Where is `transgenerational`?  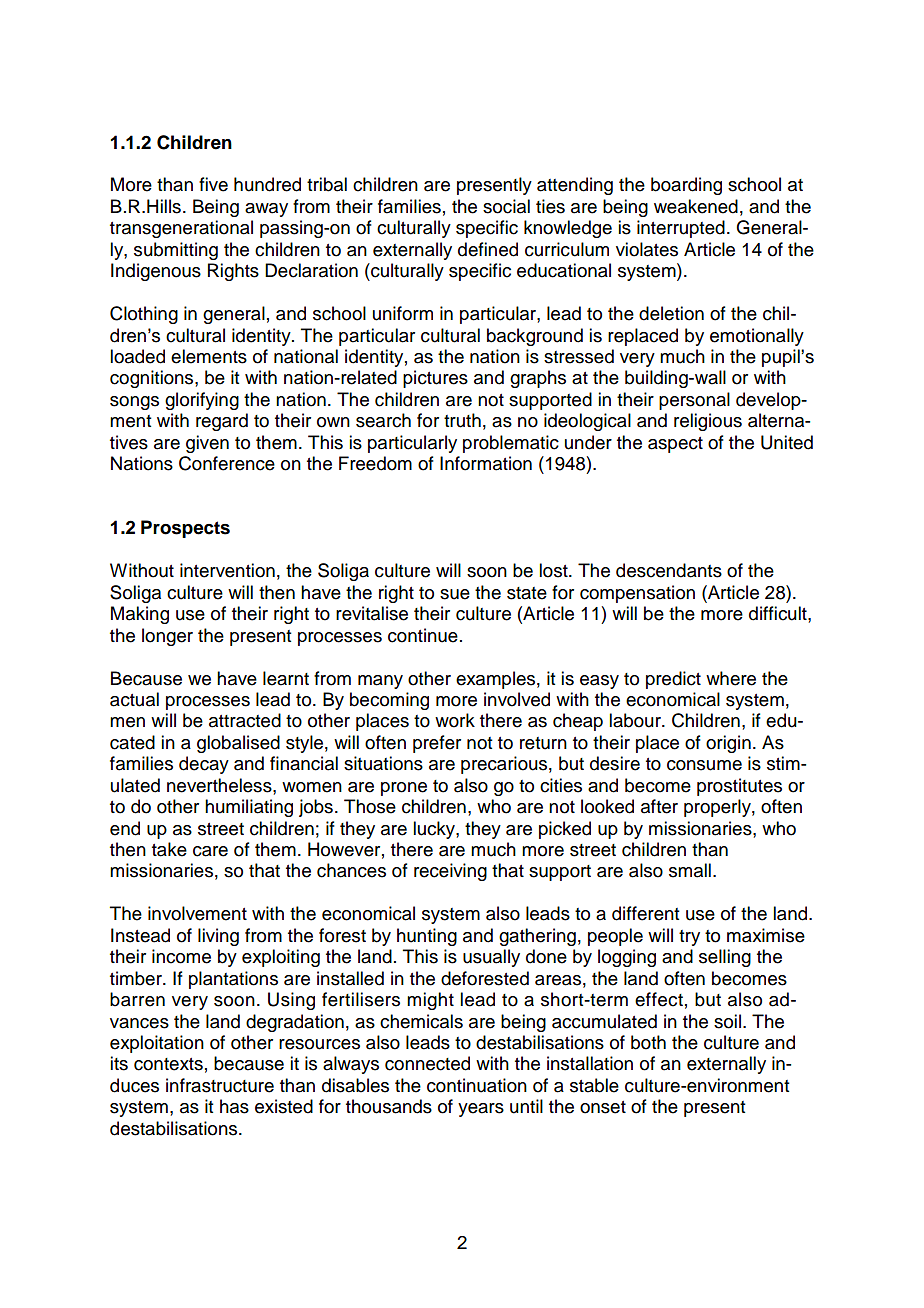 transgenerational is located at coordinates (181, 229).
